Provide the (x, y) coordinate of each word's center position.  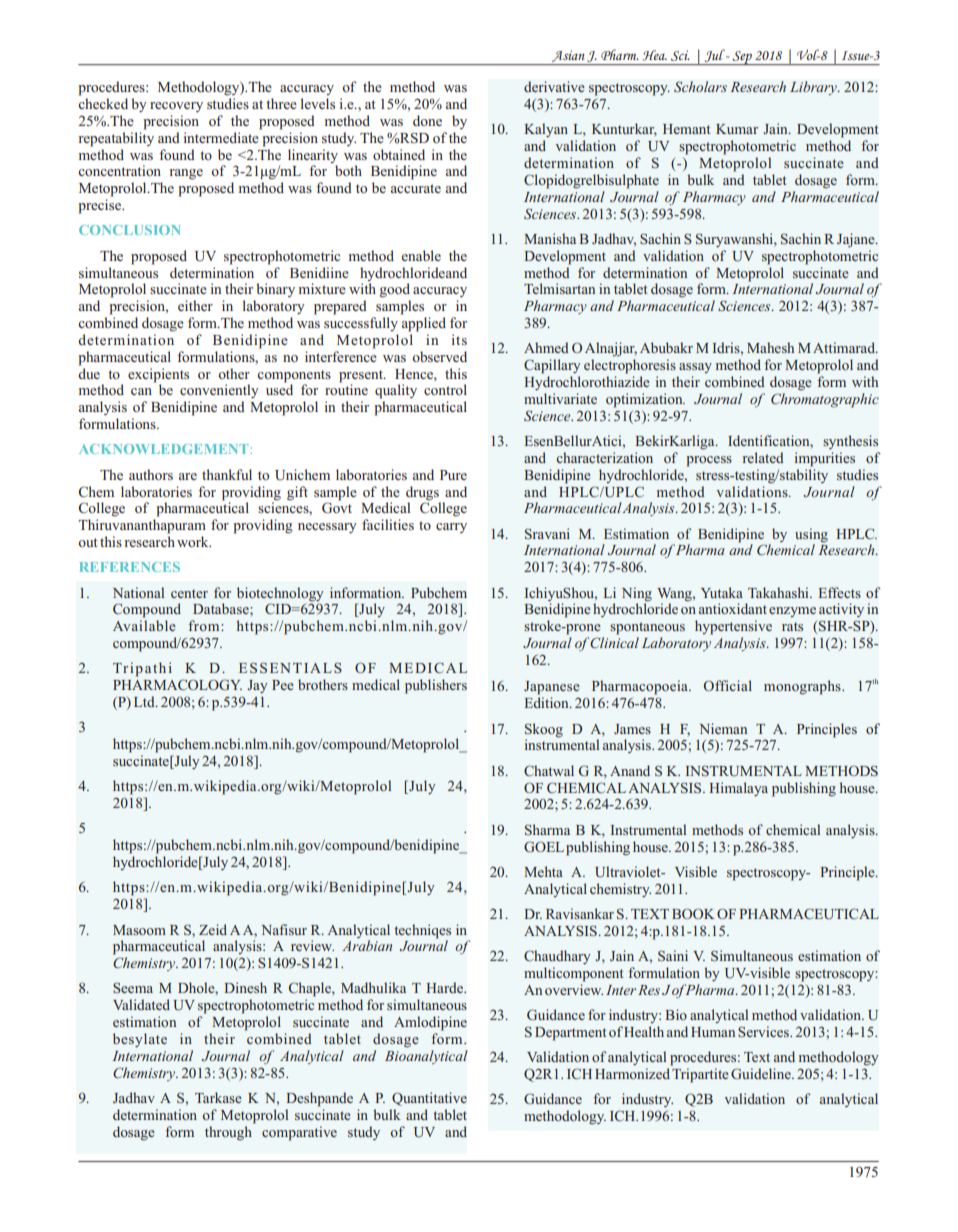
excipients (158, 375)
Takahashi (779, 592)
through (229, 1132)
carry (451, 528)
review (312, 945)
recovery (176, 107)
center (189, 593)
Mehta (543, 871)
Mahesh (770, 347)
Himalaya (738, 789)
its (459, 339)
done (427, 120)
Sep (742, 58)
